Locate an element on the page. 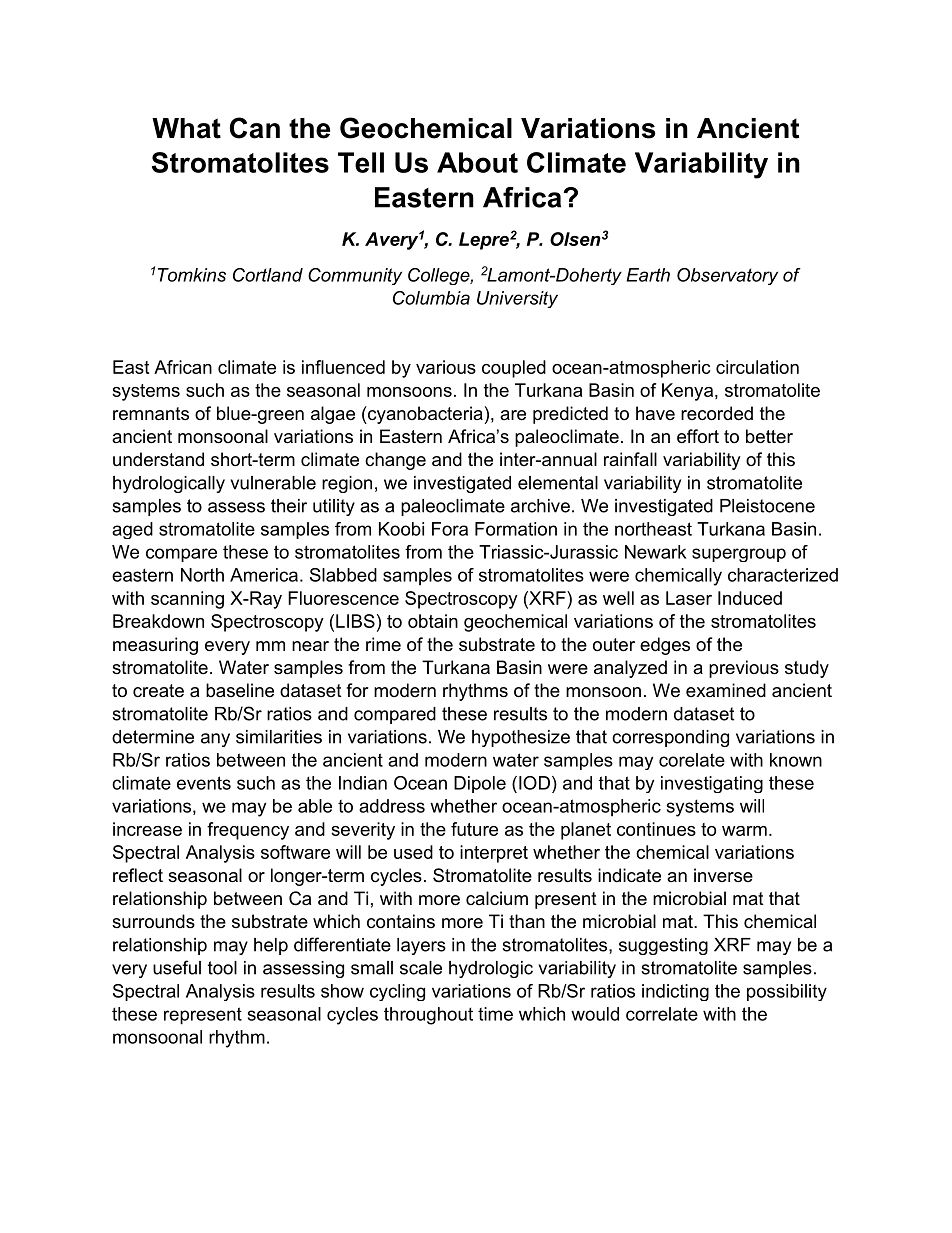  What is located at coordinates (186, 128).
